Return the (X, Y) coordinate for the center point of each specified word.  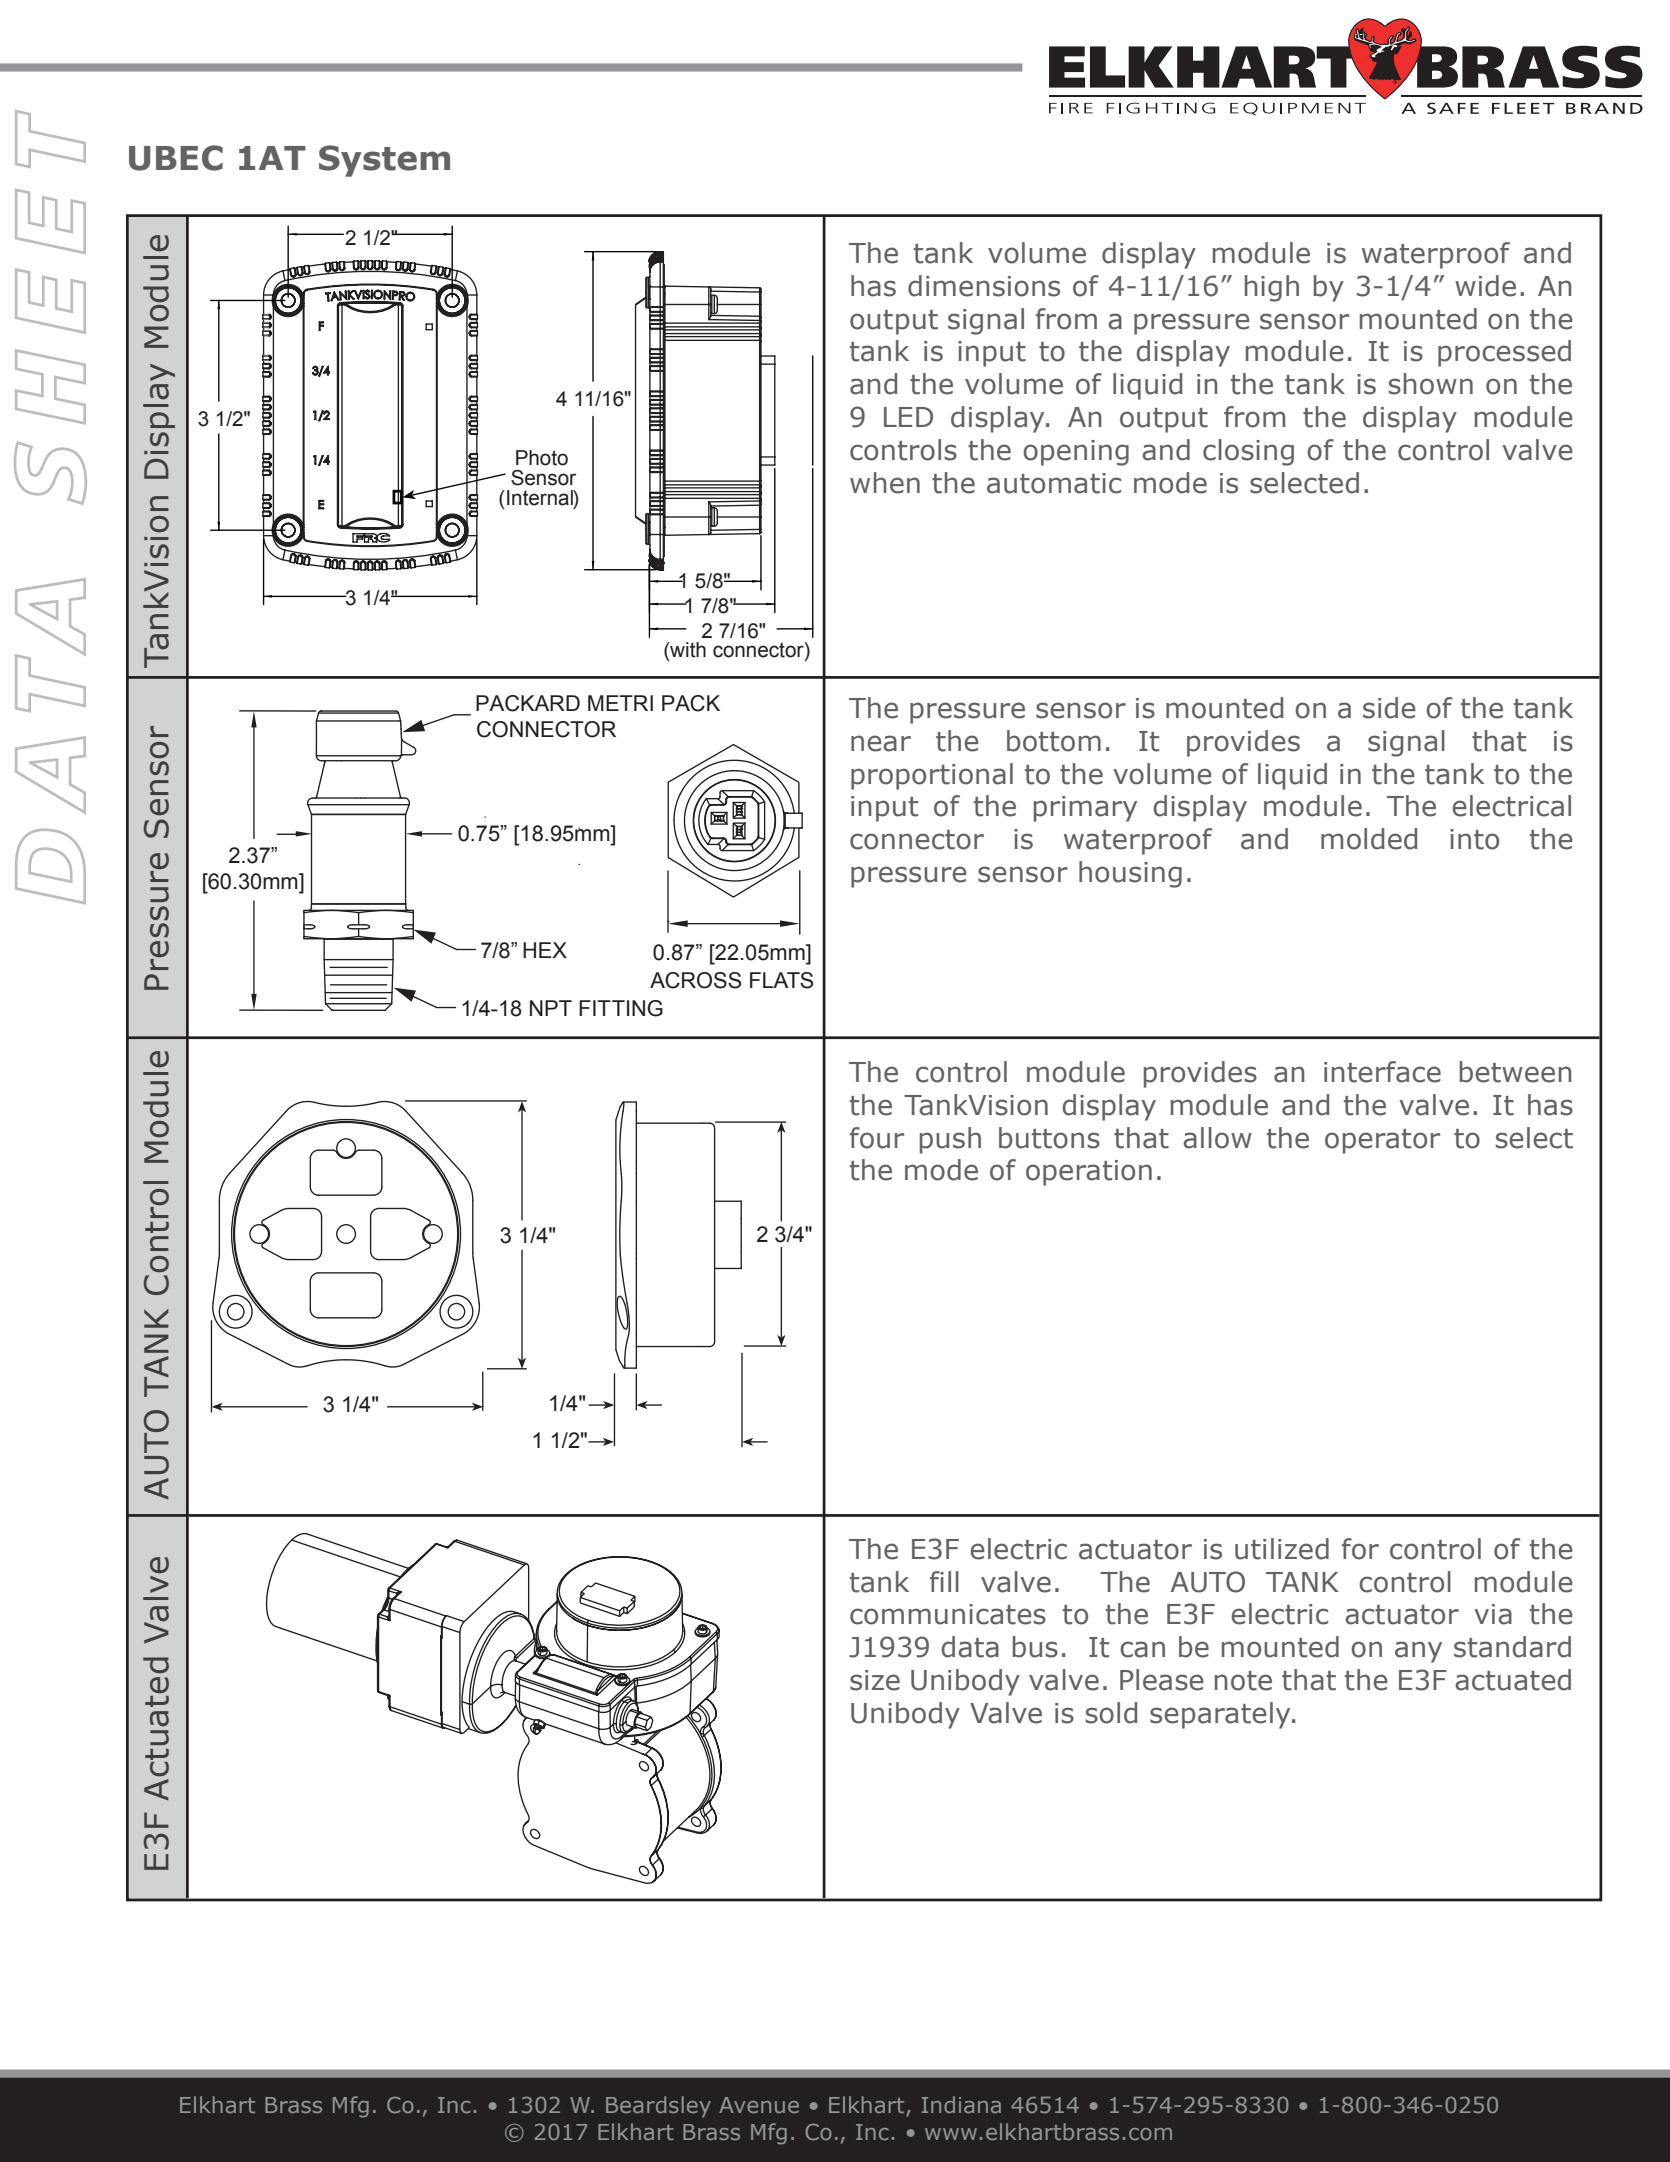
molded (1369, 839)
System (384, 161)
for (1360, 1549)
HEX (545, 950)
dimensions (984, 286)
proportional (932, 776)
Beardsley (658, 2107)
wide (1485, 286)
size (875, 1680)
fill (944, 1581)
